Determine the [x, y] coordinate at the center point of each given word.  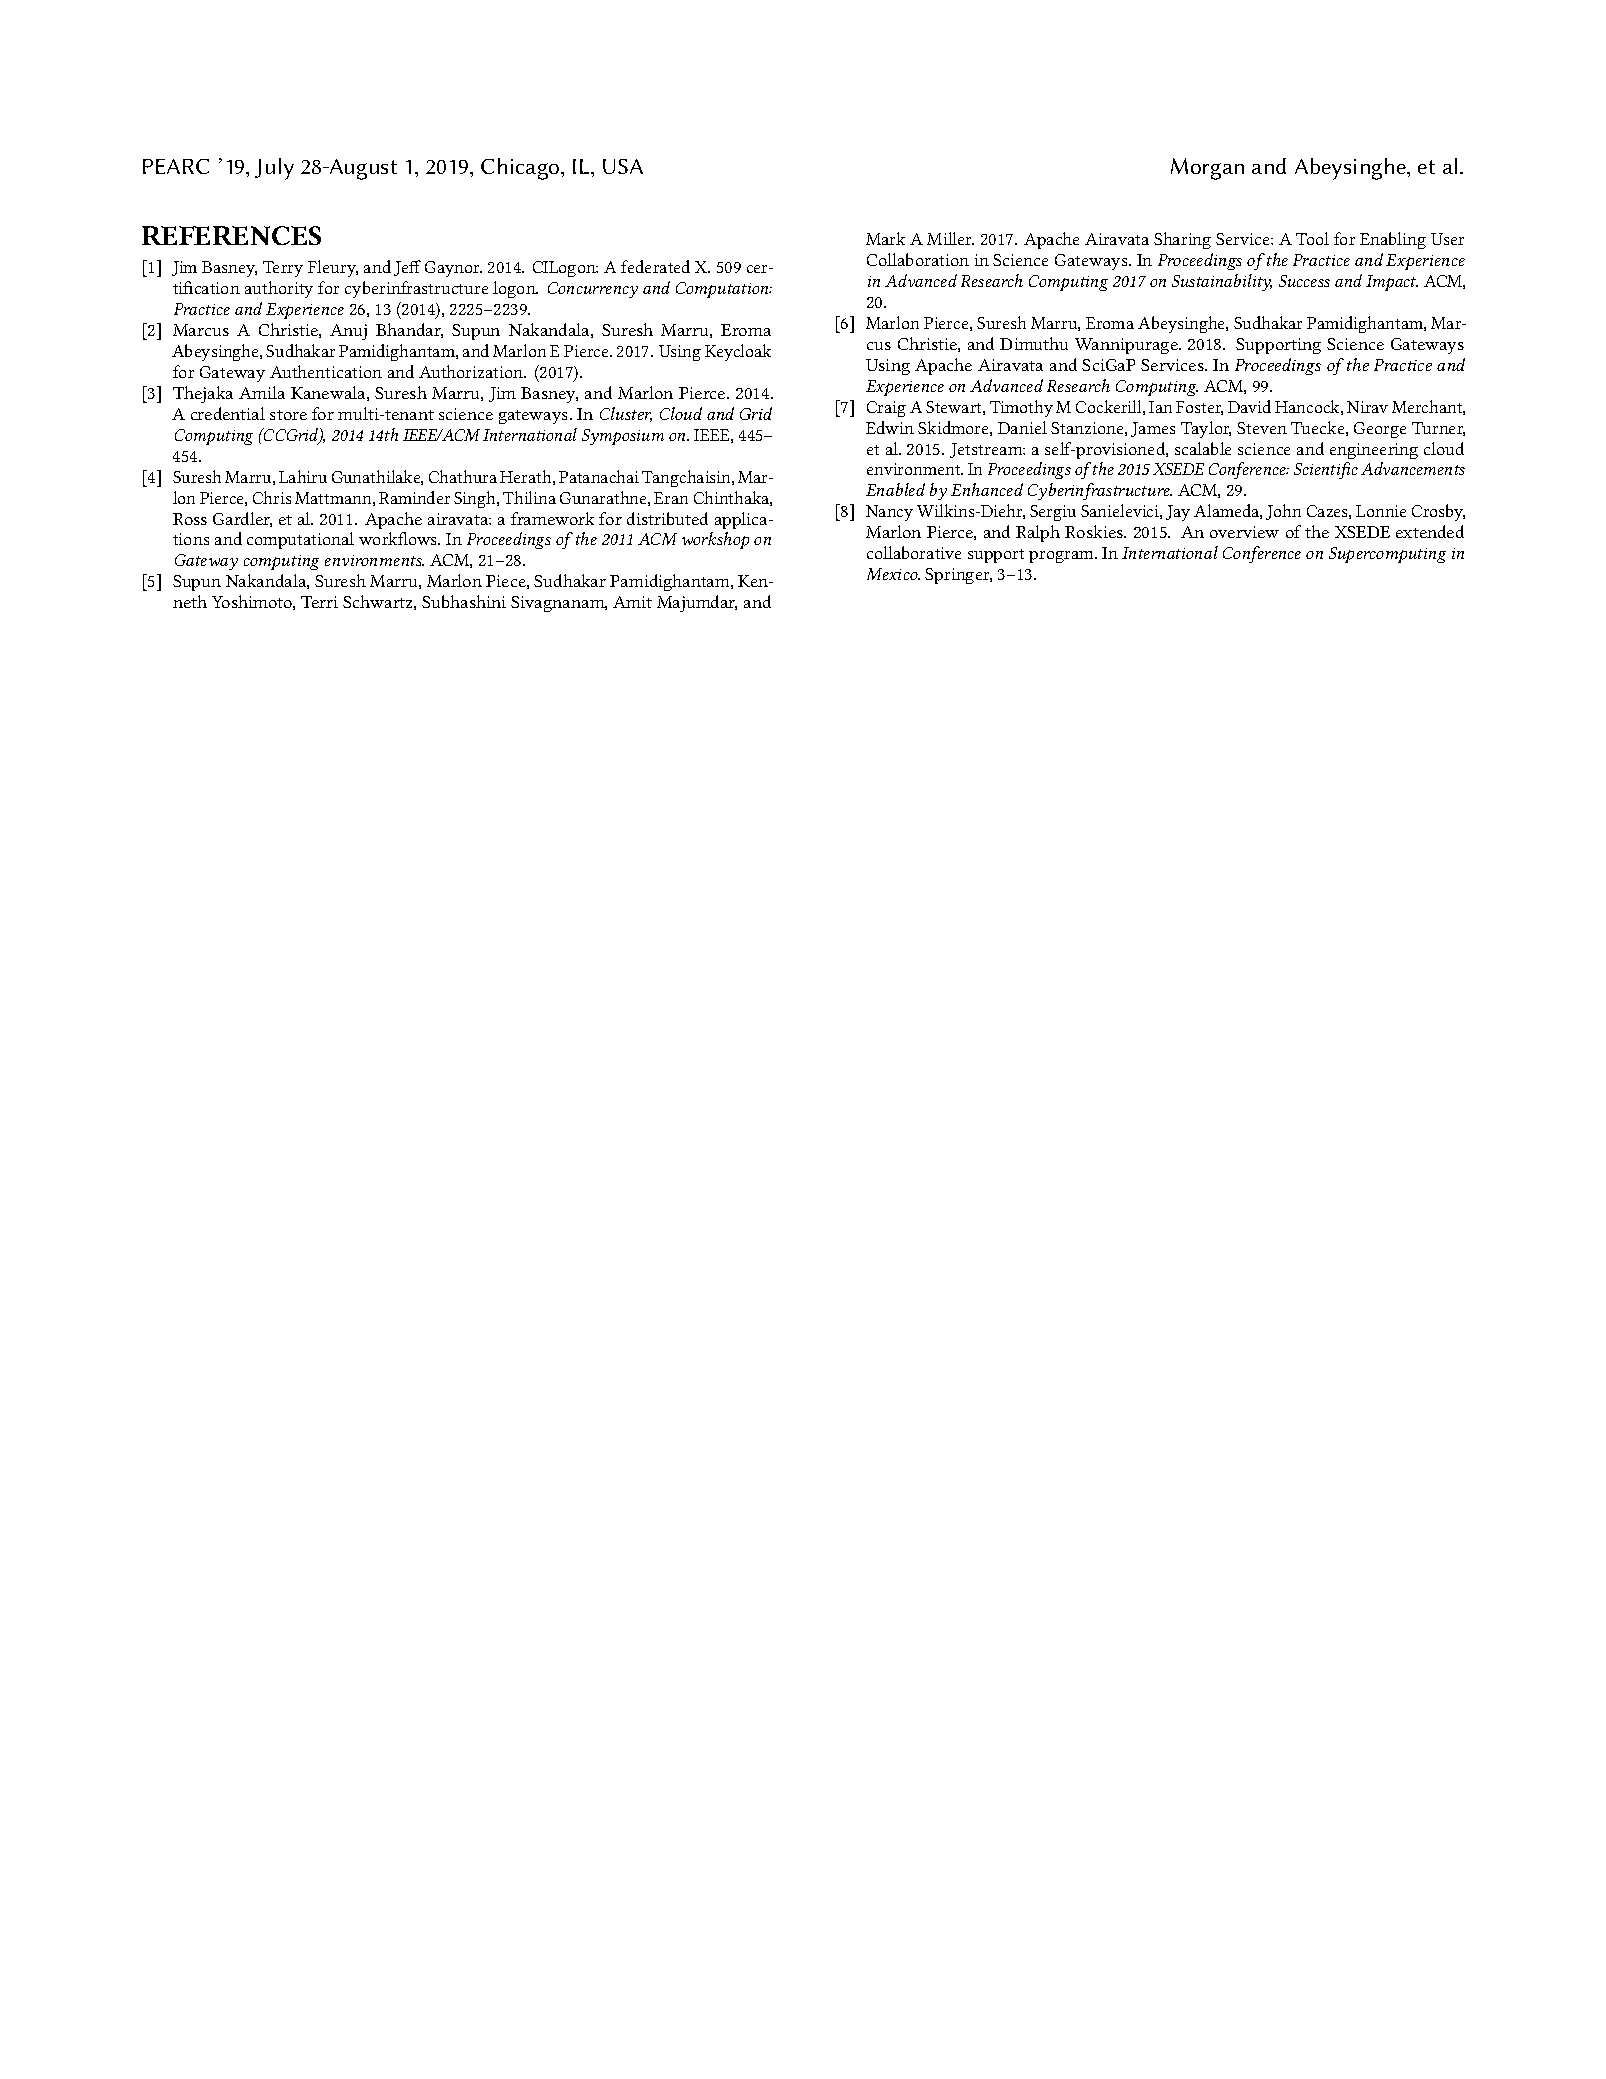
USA [623, 166]
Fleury [333, 268]
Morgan [1207, 169]
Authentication [326, 371]
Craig [886, 409]
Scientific [1326, 470]
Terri [319, 602]
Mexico [893, 574]
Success [1304, 281]
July [274, 169]
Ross [190, 519]
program [1062, 557]
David [1249, 406]
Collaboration [918, 259]
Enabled [895, 489]
